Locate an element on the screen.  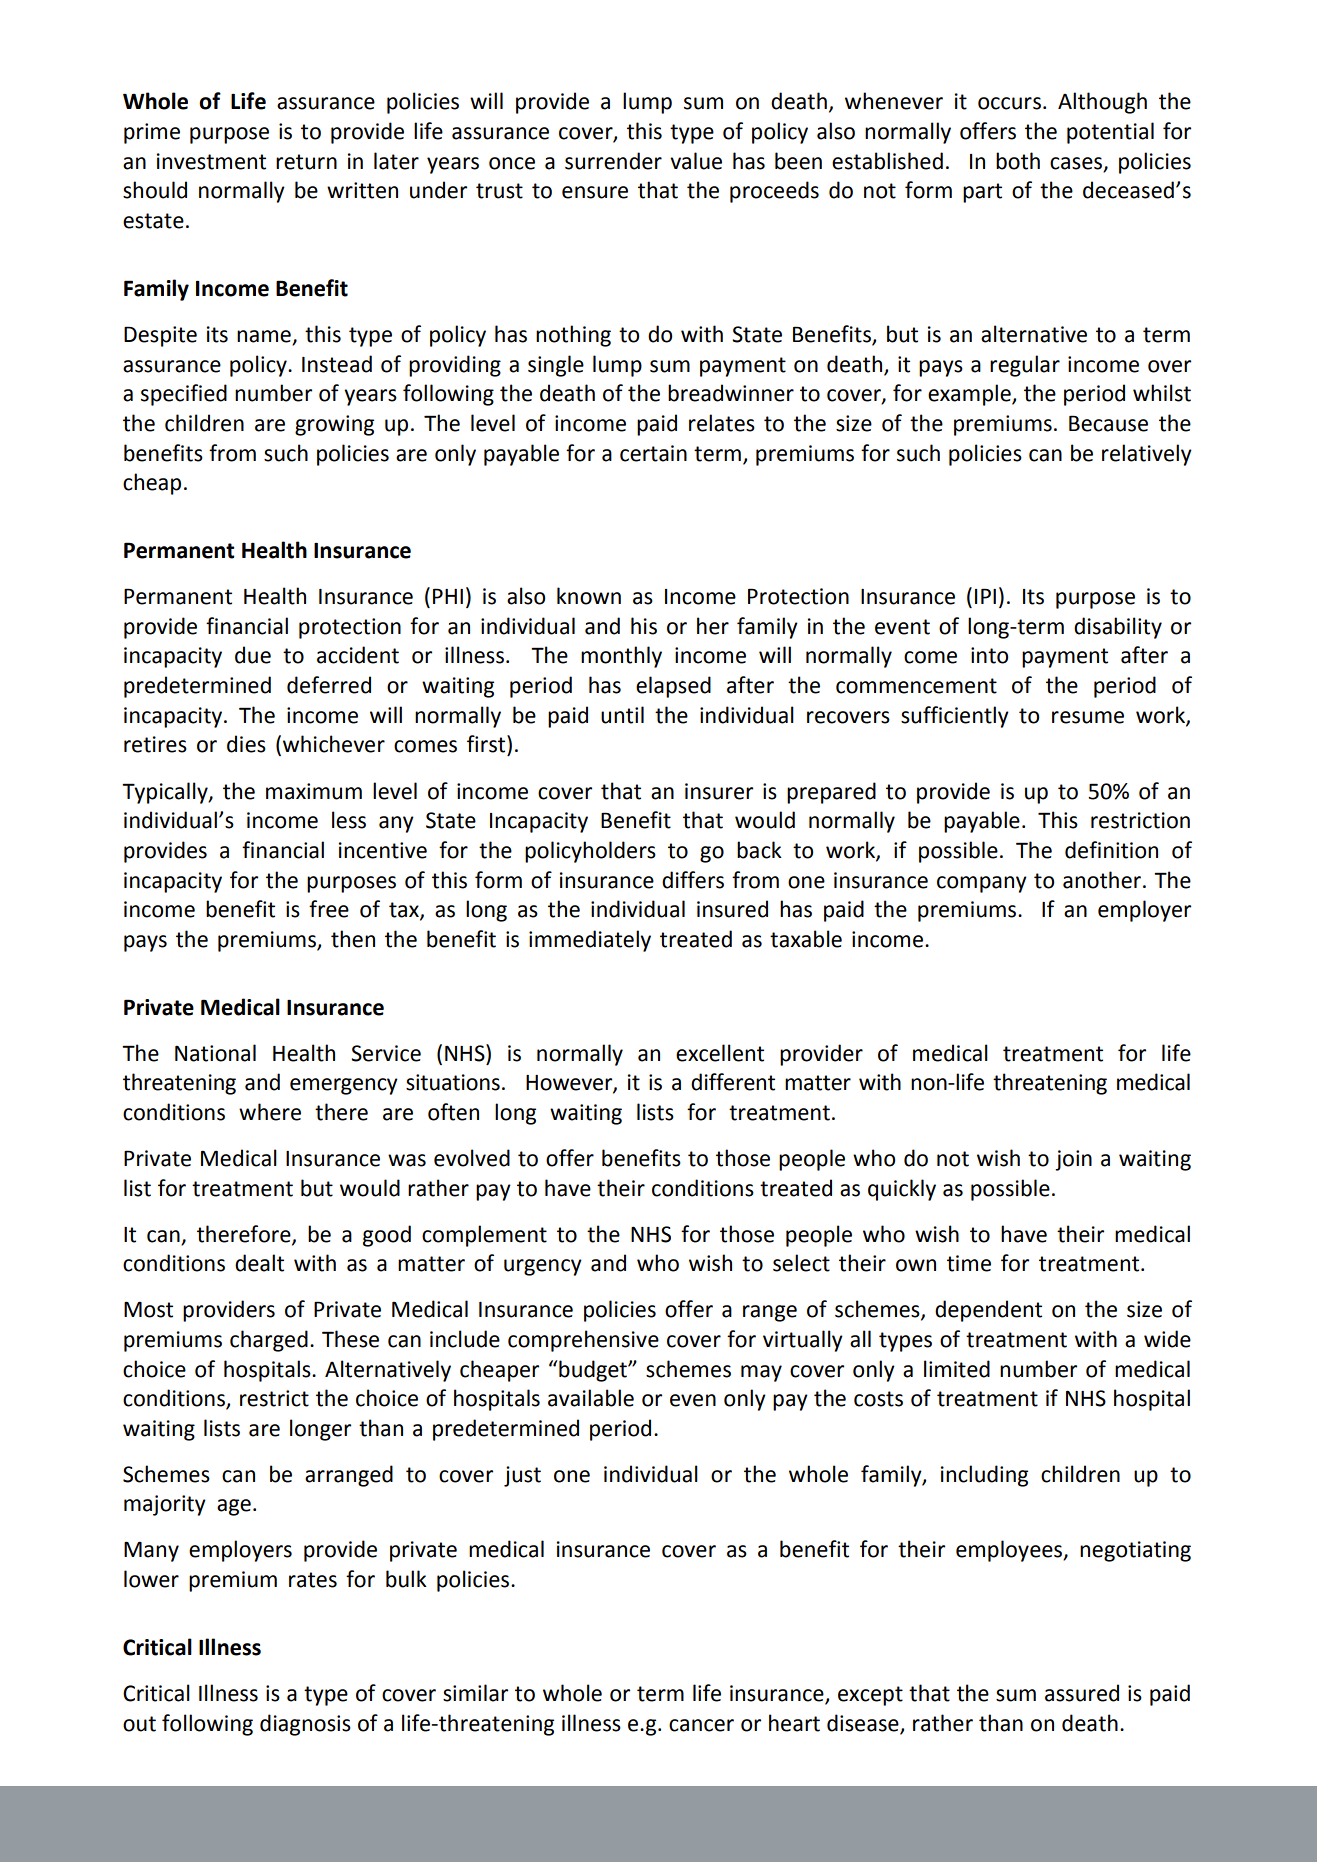
certain is located at coordinates (653, 453).
